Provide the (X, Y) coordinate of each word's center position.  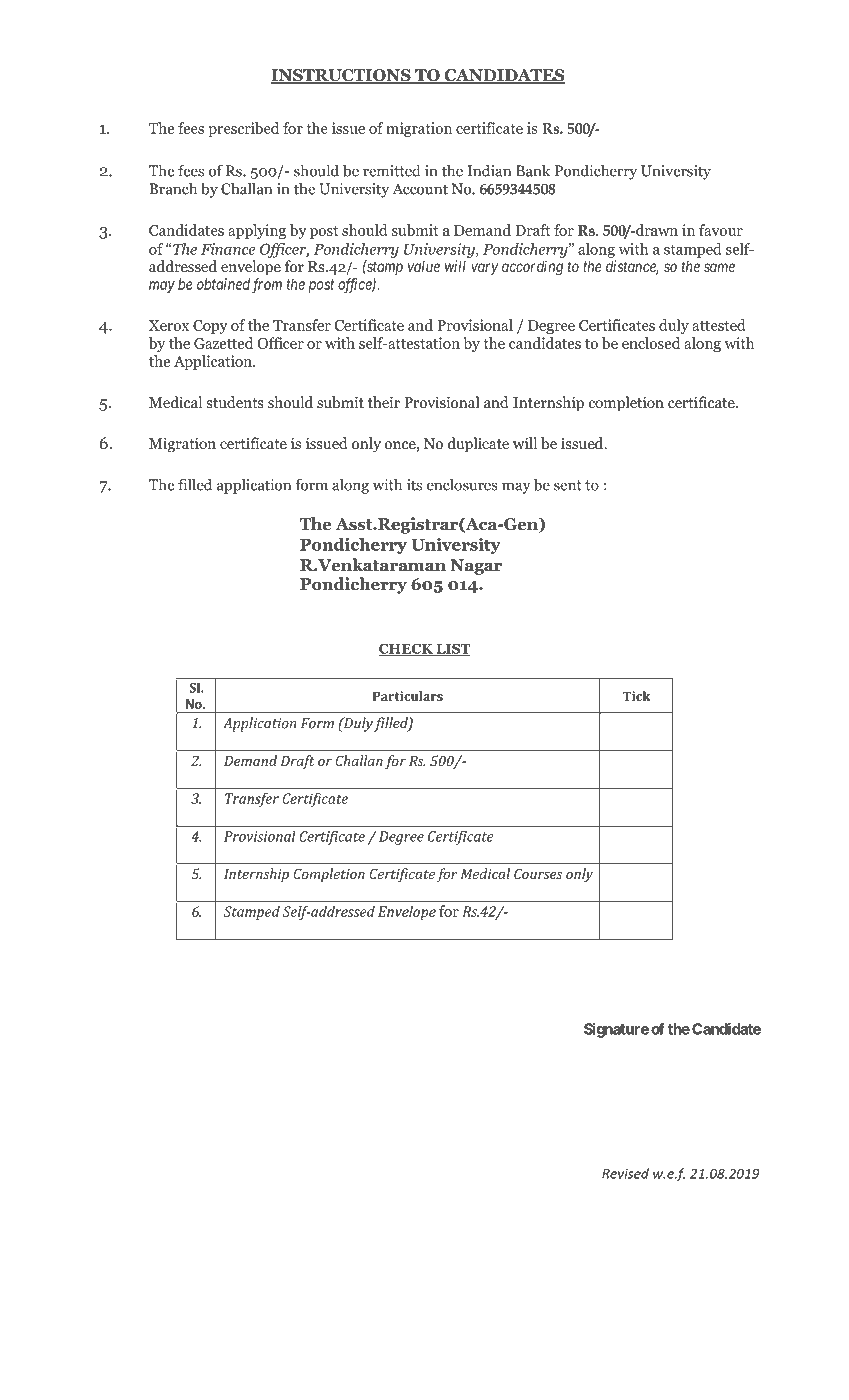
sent (568, 485)
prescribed (243, 129)
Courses (538, 873)
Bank (533, 170)
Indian (489, 170)
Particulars (408, 696)
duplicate (478, 445)
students (235, 402)
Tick (637, 696)
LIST (452, 650)
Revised (625, 1173)
